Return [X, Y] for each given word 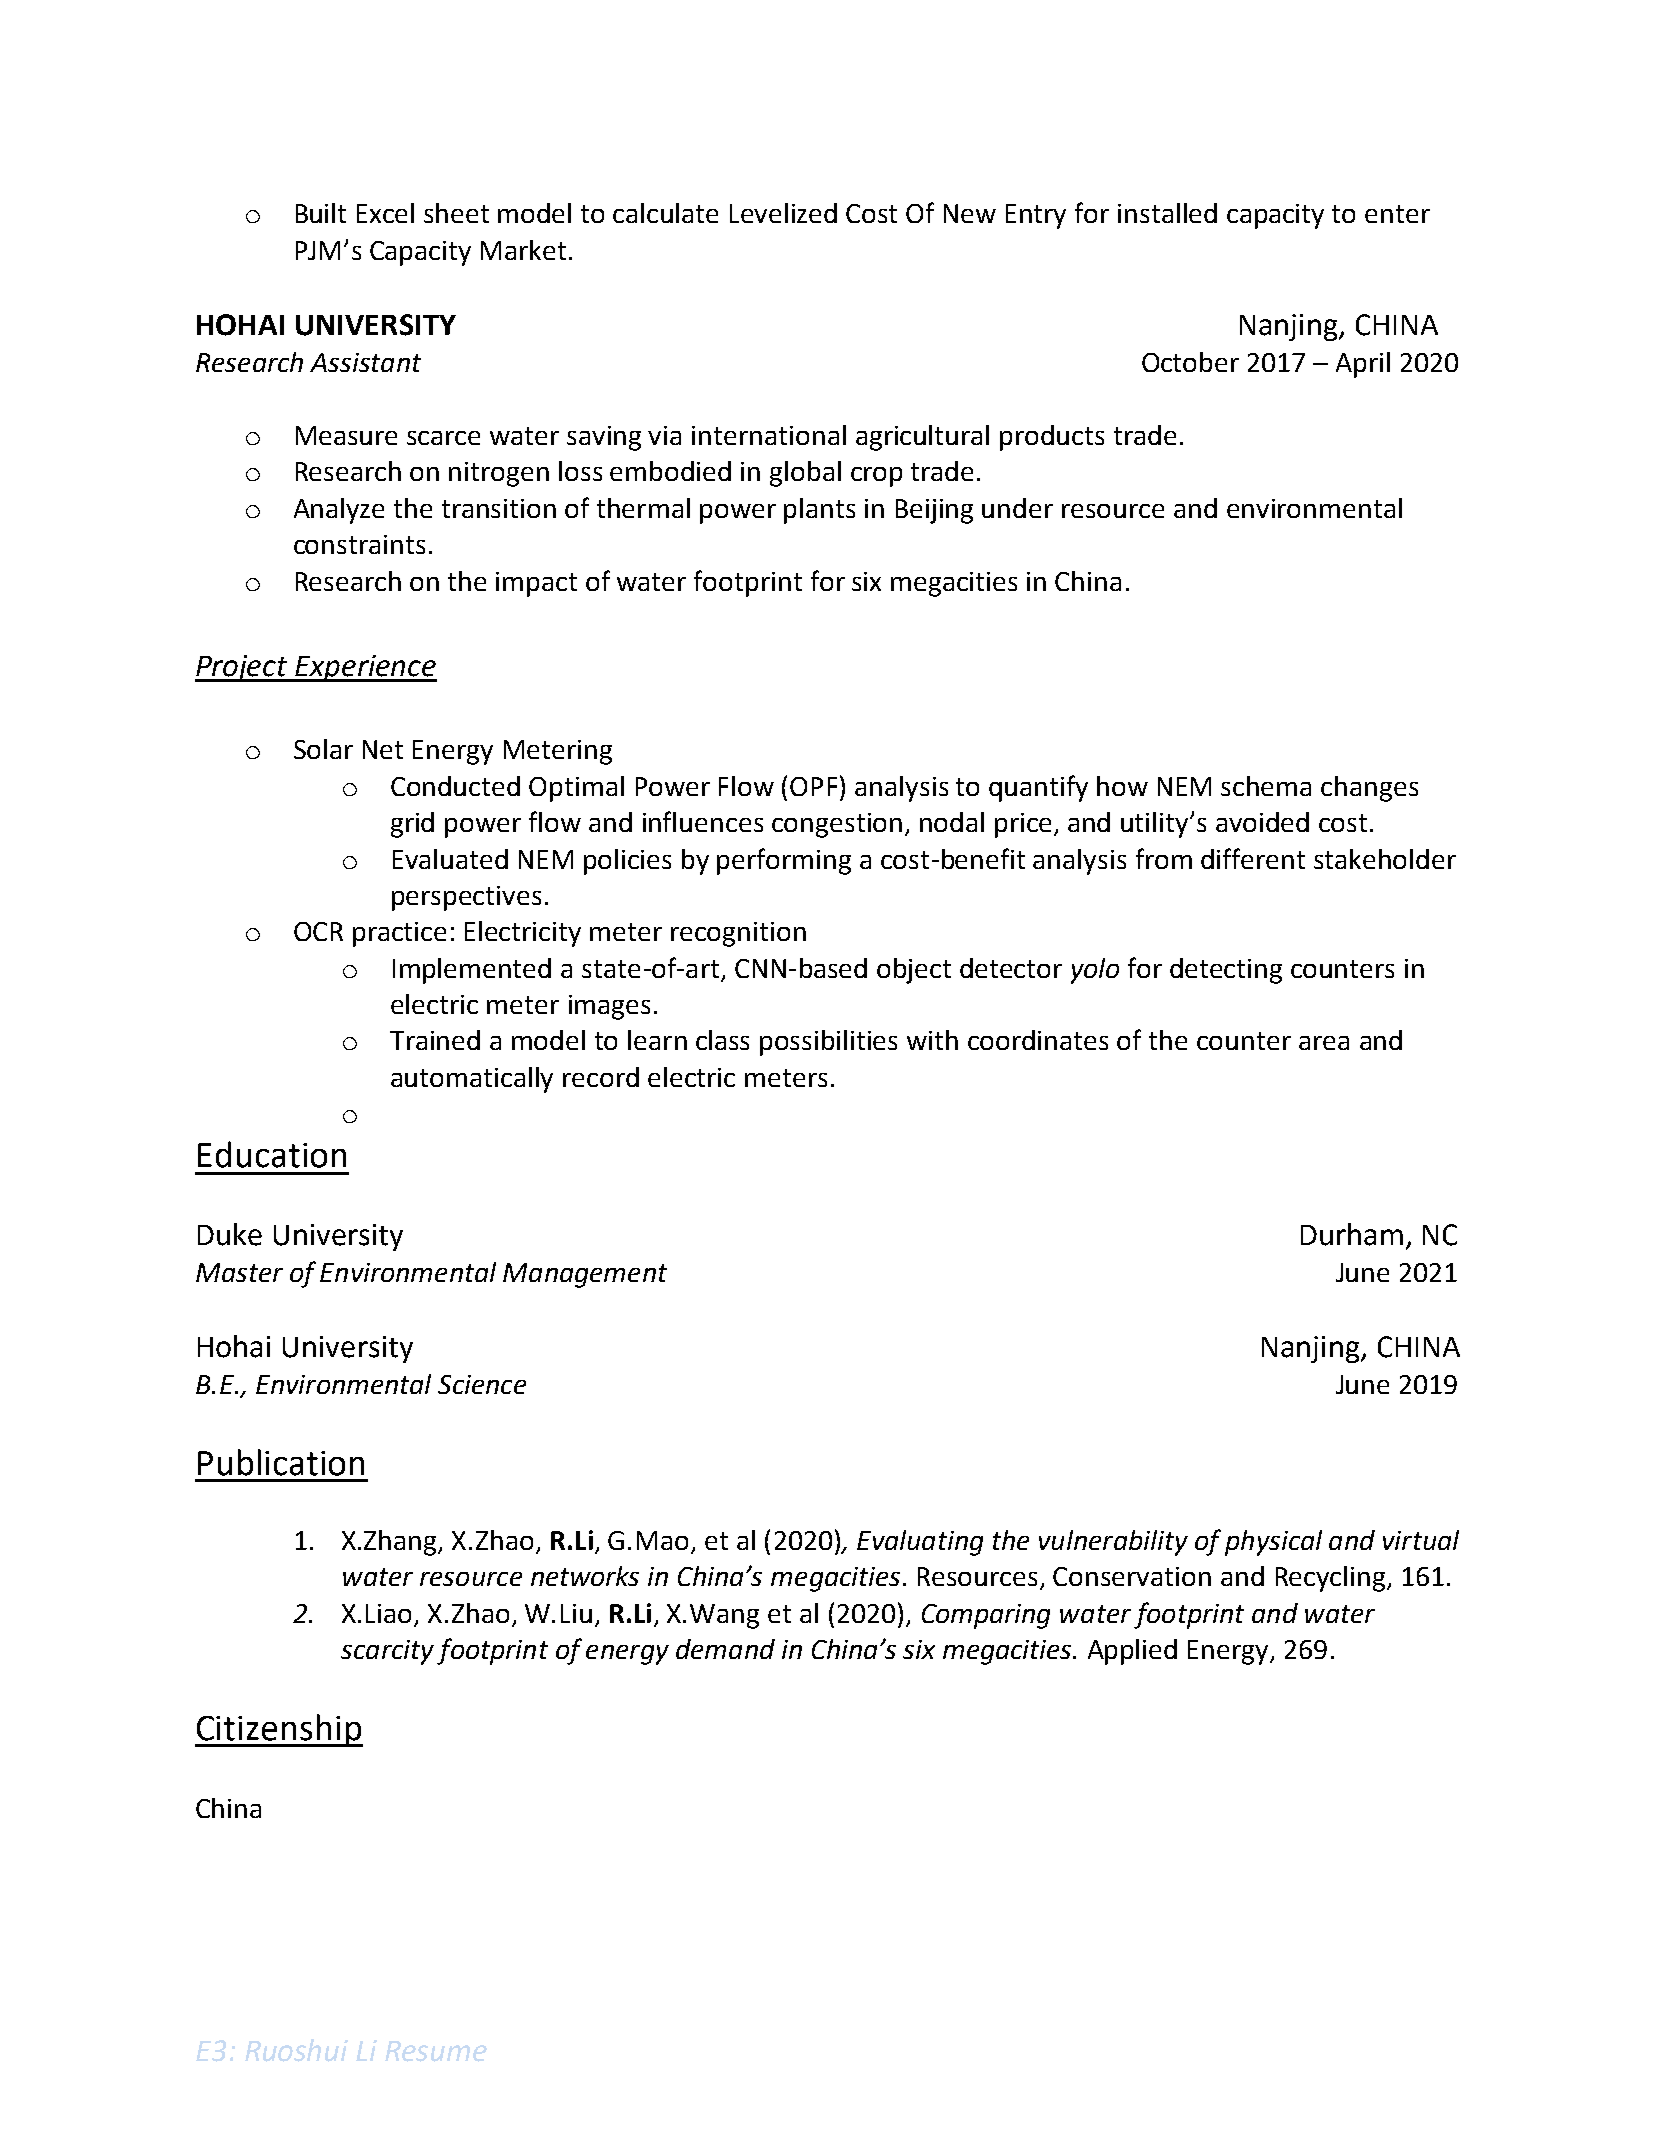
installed [1167, 213]
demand [725, 1649]
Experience [365, 668]
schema [1266, 786]
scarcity [387, 1652]
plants [819, 511]
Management [585, 1275]
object [914, 971]
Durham [1352, 1234]
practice [399, 934]
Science [482, 1384]
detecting [1226, 971]
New [970, 213]
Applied [1132, 1652]
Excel [385, 213]
